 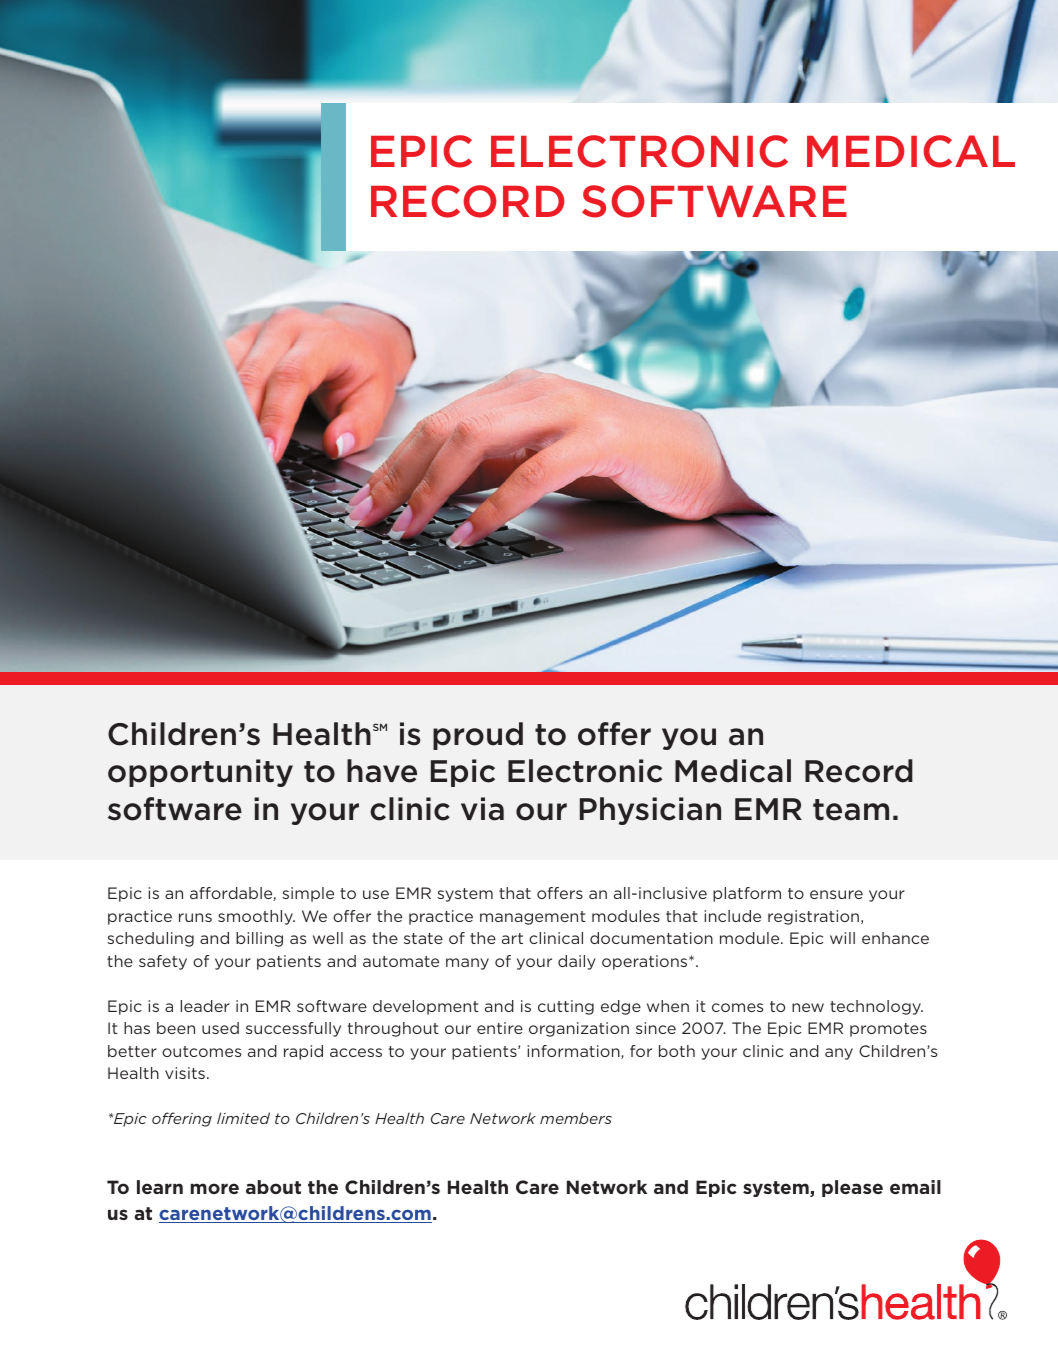 I want to click on simple, so click(x=308, y=894).
